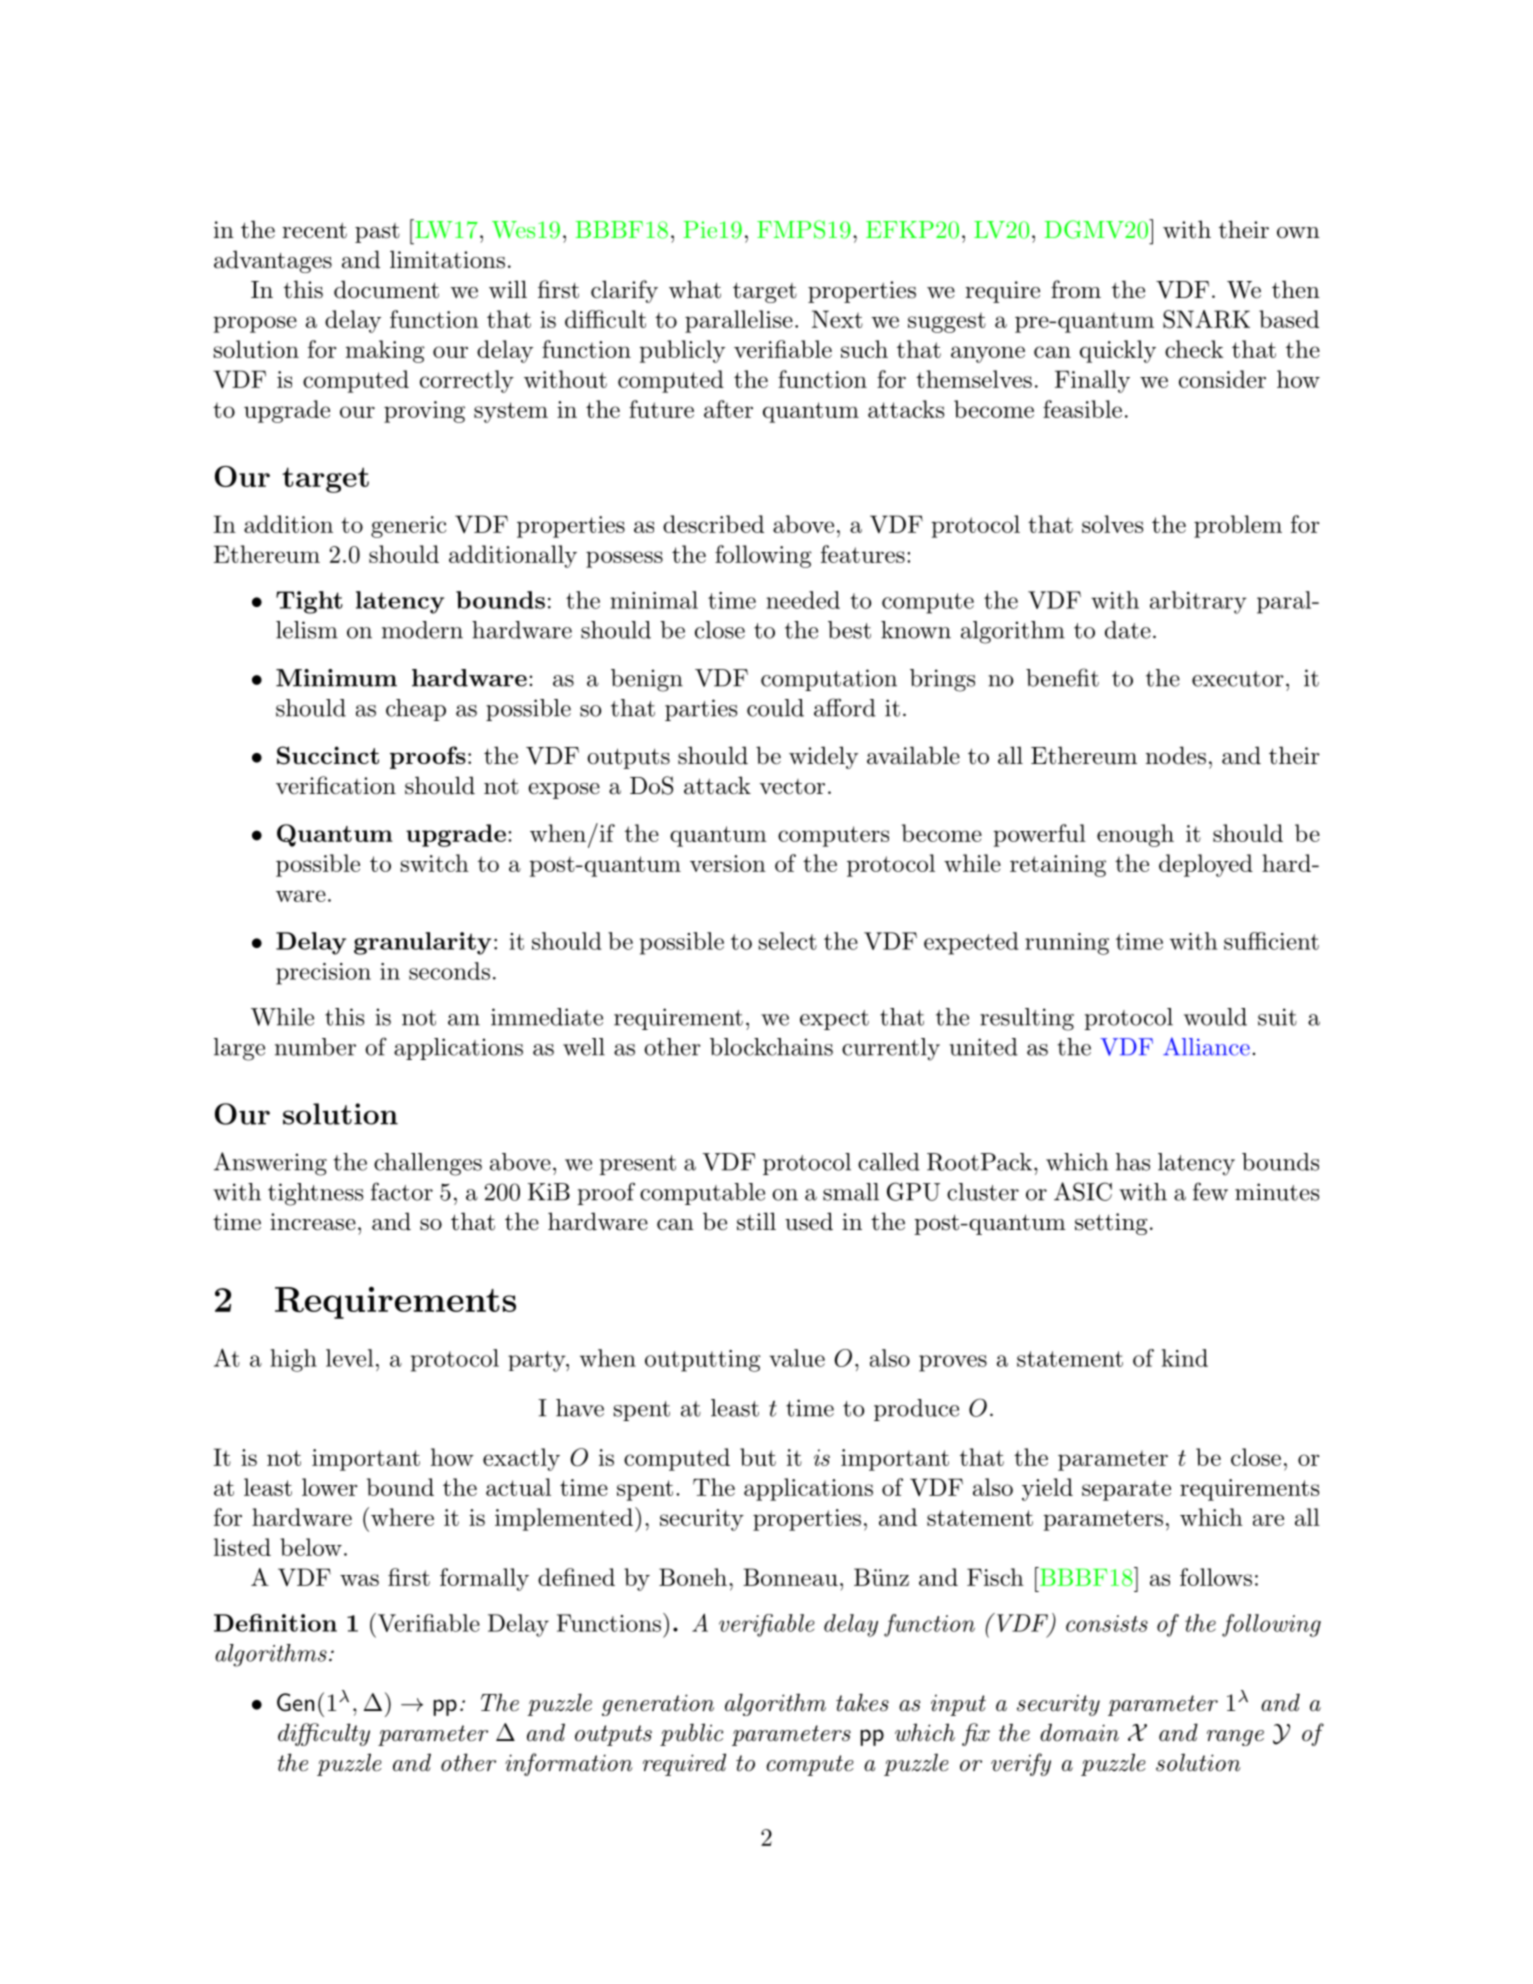 The height and width of the page is (1984, 1533). What do you see at coordinates (323, 974) in the page?
I see `precision` at bounding box center [323, 974].
